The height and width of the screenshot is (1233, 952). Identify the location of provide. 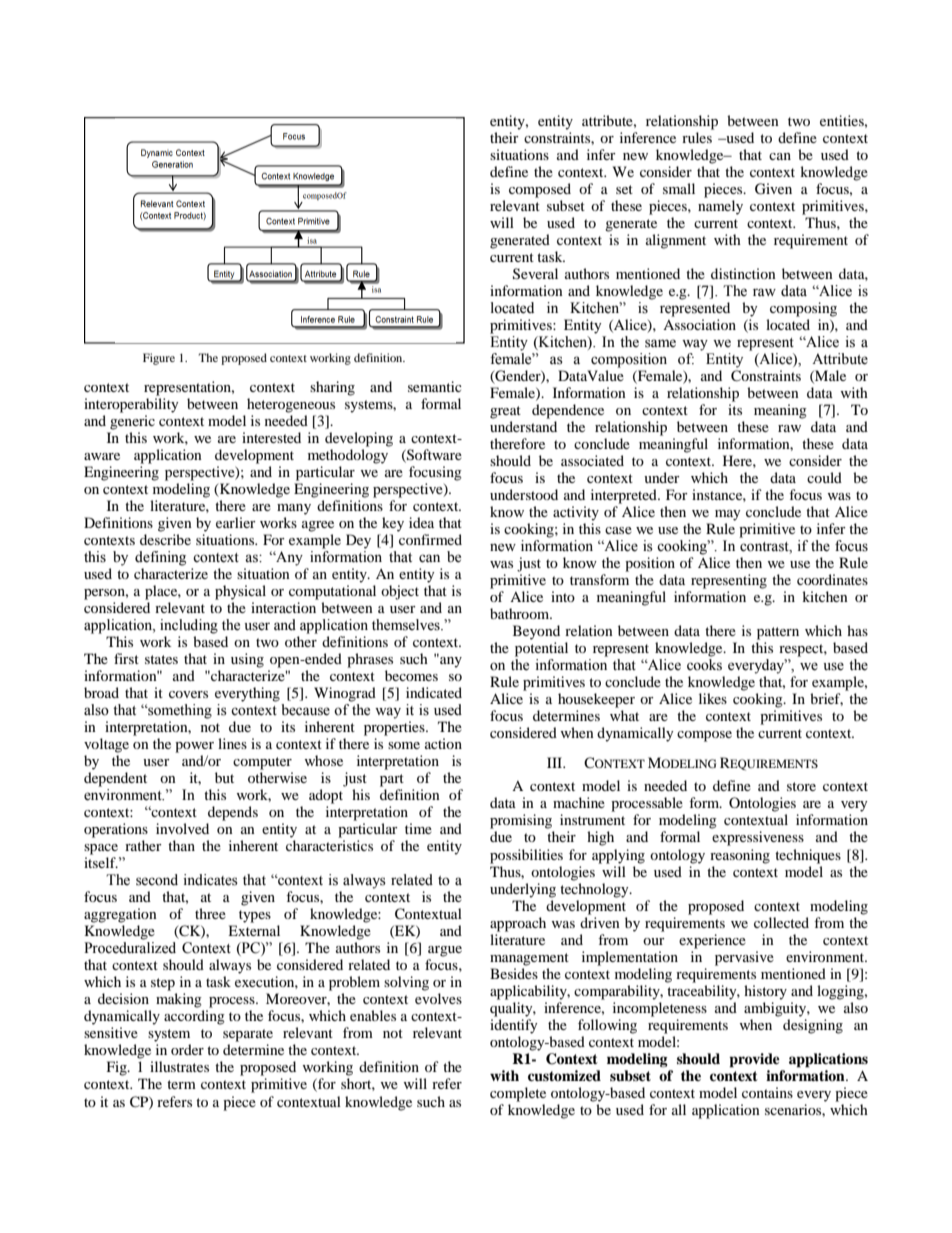
(754, 1060).
